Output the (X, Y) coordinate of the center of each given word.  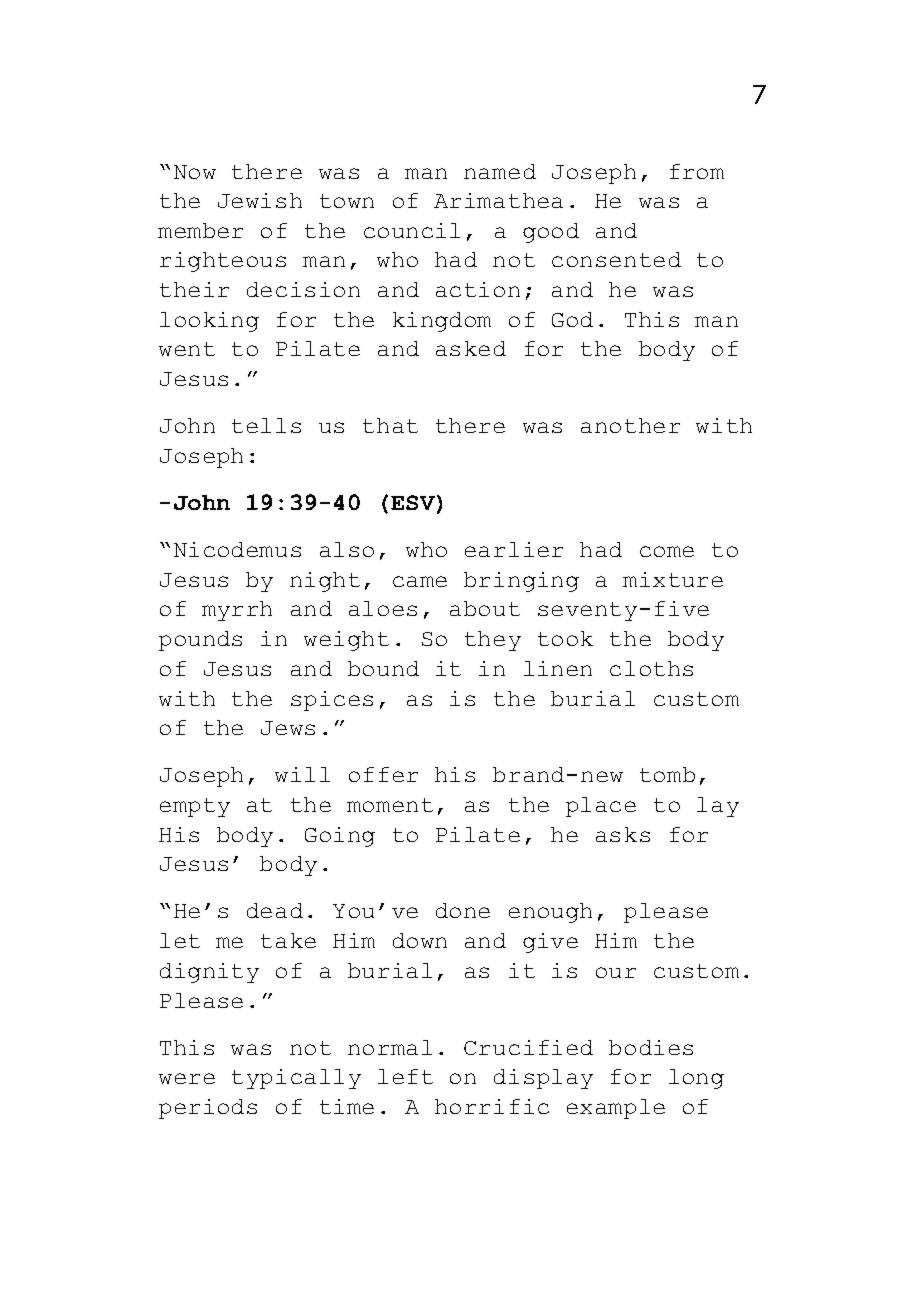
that (390, 425)
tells (266, 425)
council (412, 230)
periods (208, 1109)
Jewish (260, 200)
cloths (651, 668)
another (630, 425)
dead (275, 910)
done (463, 910)
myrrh (237, 611)
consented (616, 259)
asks (623, 834)
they (493, 641)
